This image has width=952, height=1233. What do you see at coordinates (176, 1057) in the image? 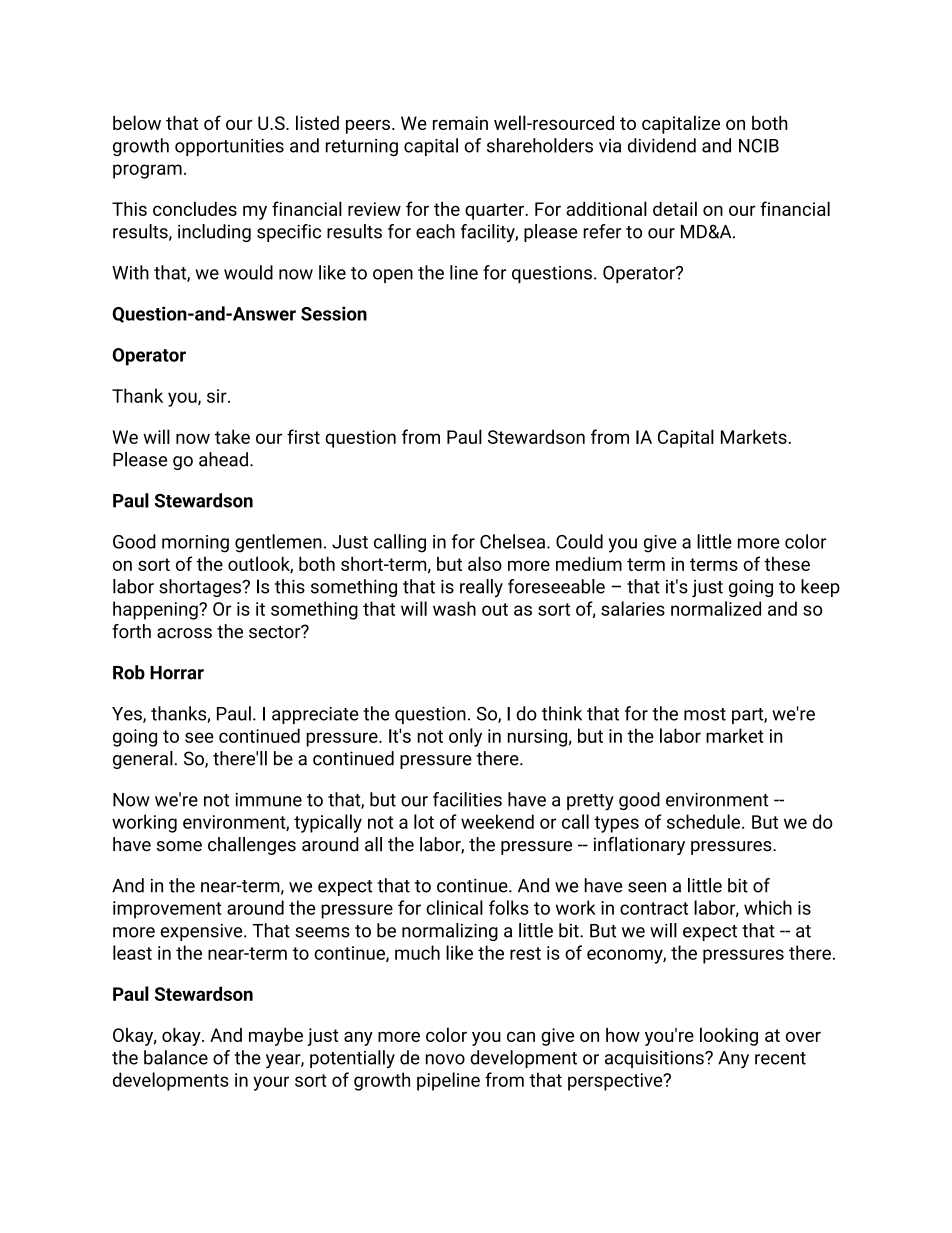
I see `balance` at bounding box center [176, 1057].
